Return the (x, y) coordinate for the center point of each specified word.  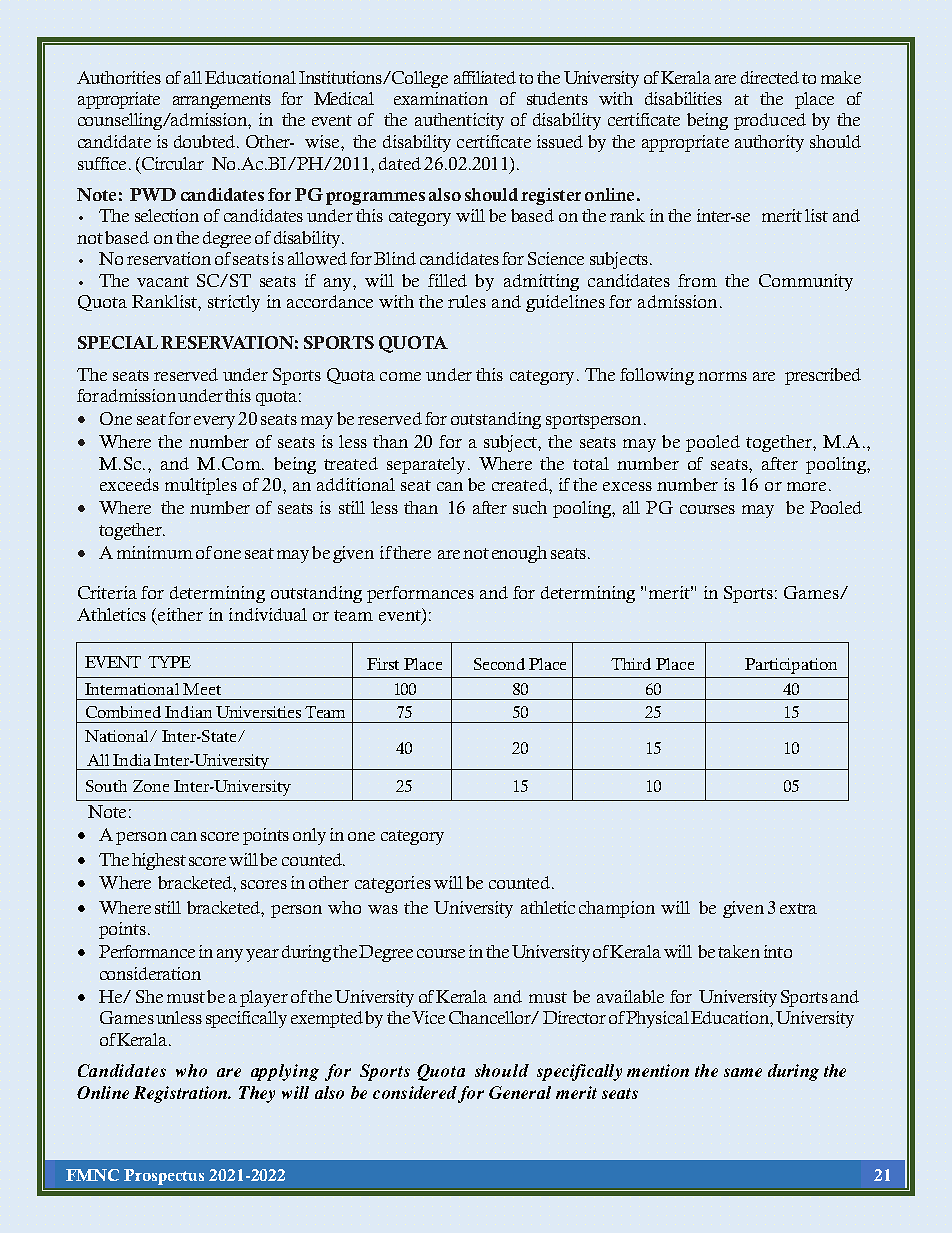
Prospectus (164, 1177)
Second (499, 664)
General (520, 1092)
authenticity (459, 121)
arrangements (222, 101)
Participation (791, 666)
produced (770, 121)
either (180, 614)
